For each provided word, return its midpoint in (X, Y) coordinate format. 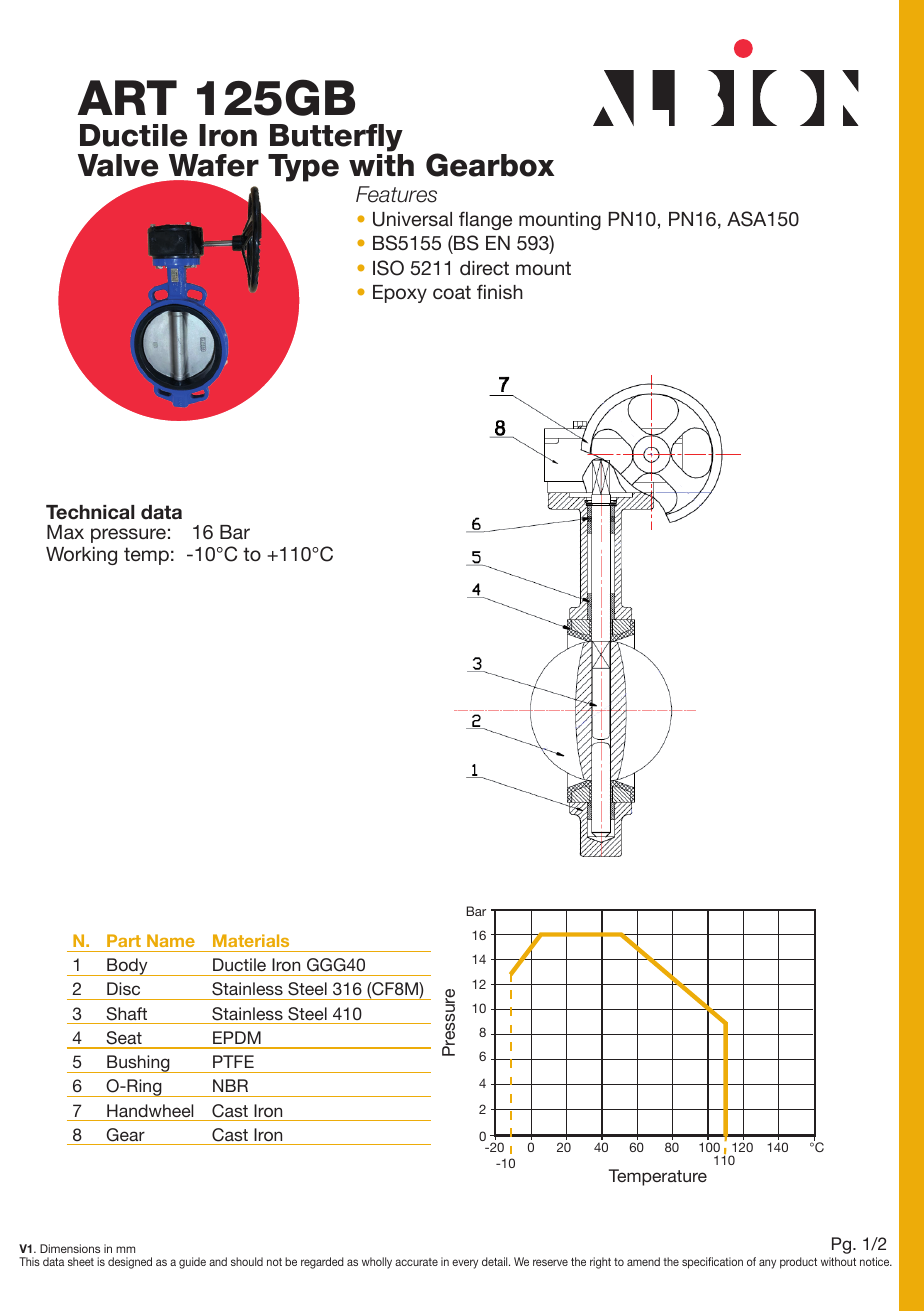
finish (500, 291)
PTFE (233, 1061)
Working (81, 556)
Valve (118, 165)
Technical (90, 512)
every (465, 1264)
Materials (251, 940)
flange (485, 220)
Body (127, 967)
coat (452, 292)
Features (396, 194)
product (798, 1263)
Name (171, 940)
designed (130, 1263)
